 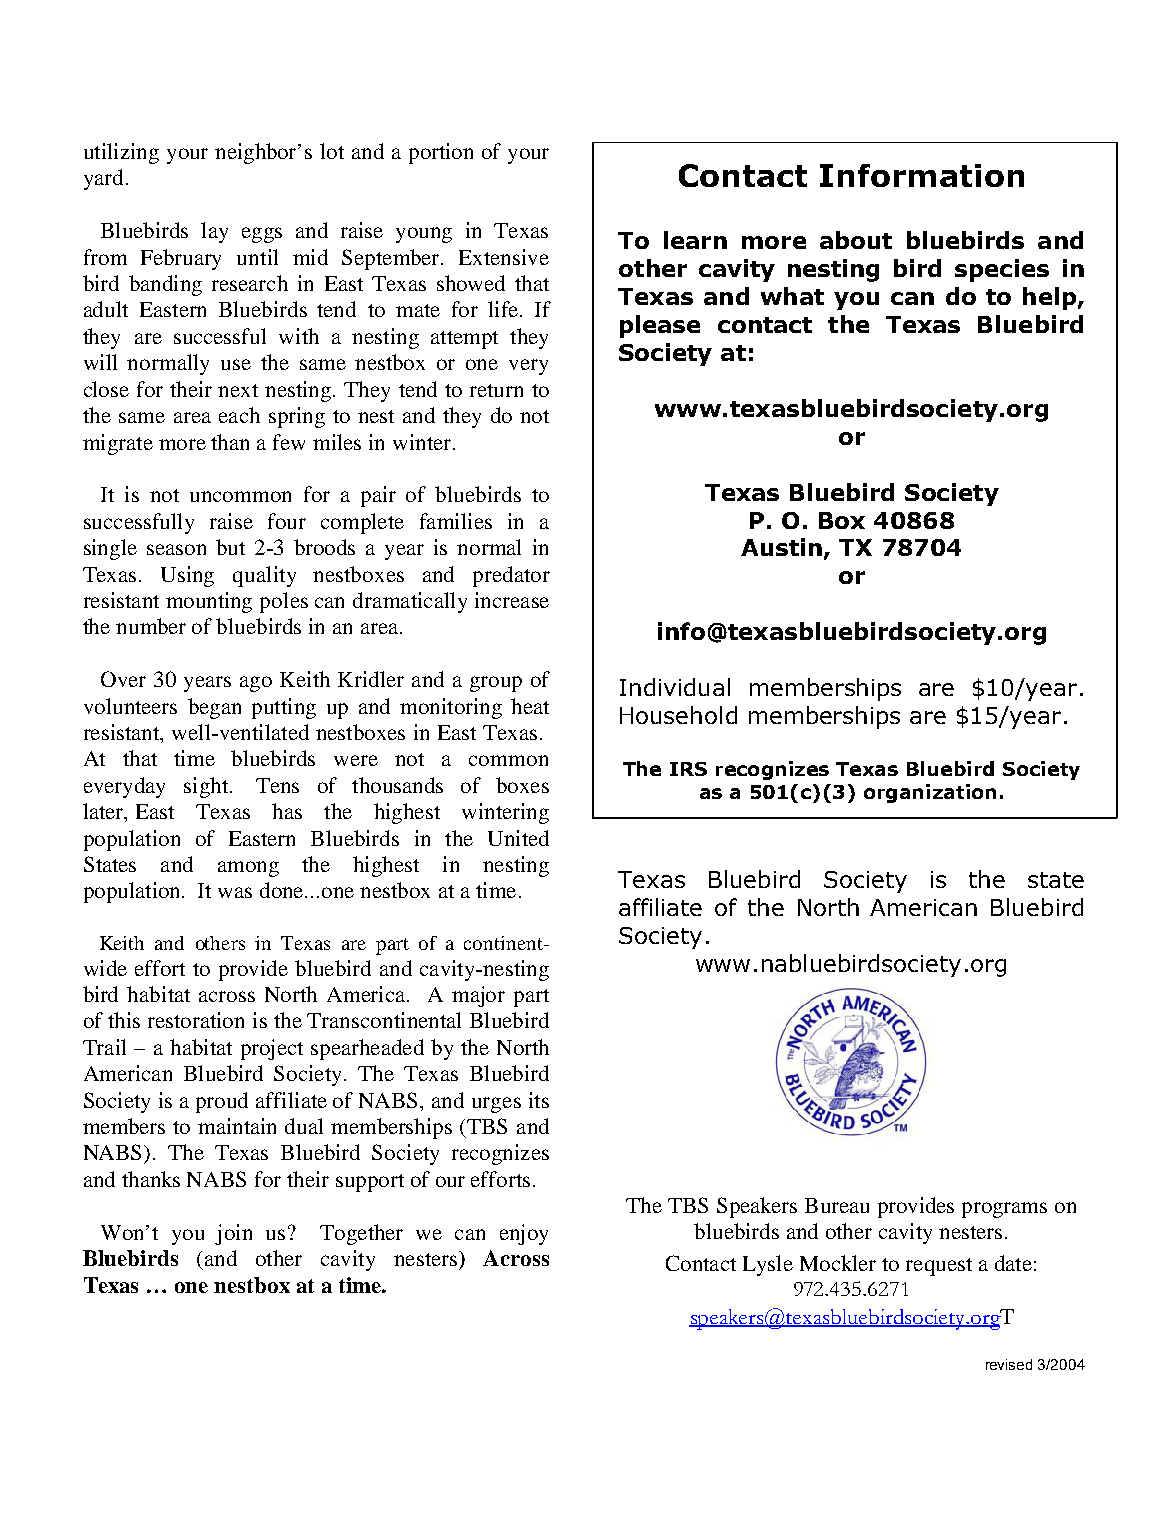 I want to click on join, so click(x=233, y=1234).
